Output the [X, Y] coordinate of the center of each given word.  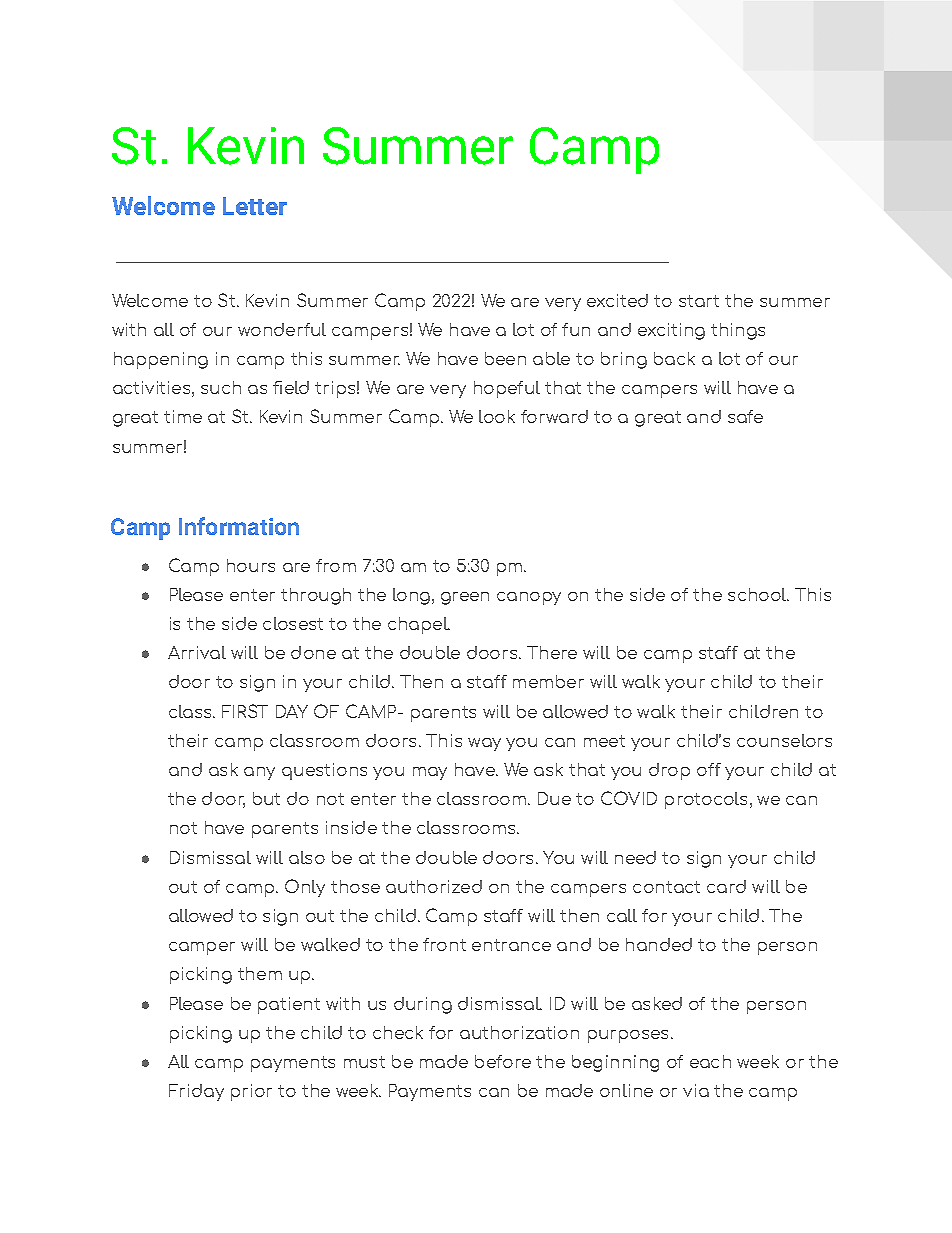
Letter [255, 206]
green [465, 598]
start [699, 301]
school [758, 594]
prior [251, 1092]
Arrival [197, 652]
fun [576, 329]
